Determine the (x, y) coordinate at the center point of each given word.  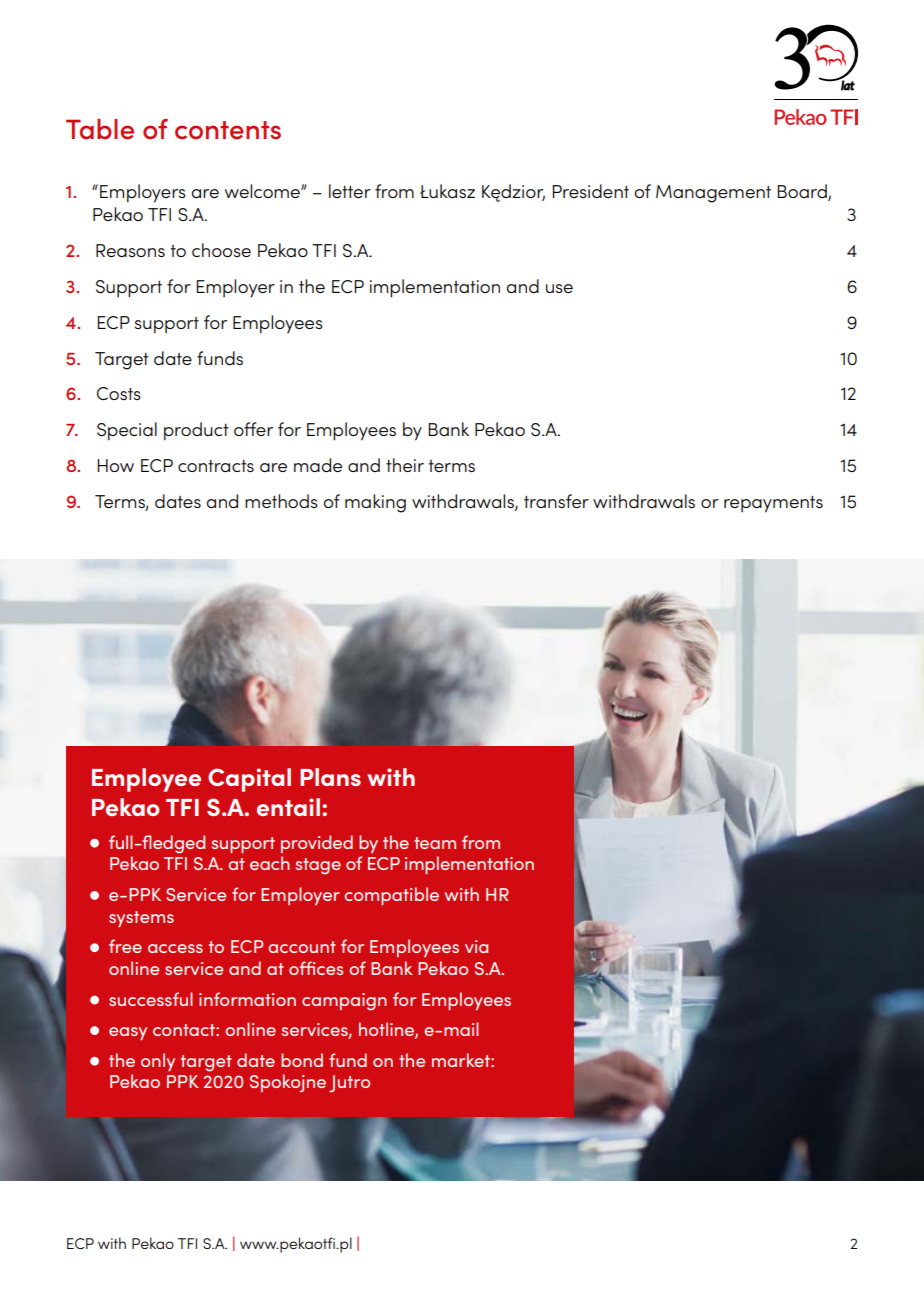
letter (350, 191)
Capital (249, 780)
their (405, 465)
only (158, 1062)
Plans (330, 777)
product (196, 431)
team (435, 843)
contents (228, 130)
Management (713, 194)
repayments (773, 504)
